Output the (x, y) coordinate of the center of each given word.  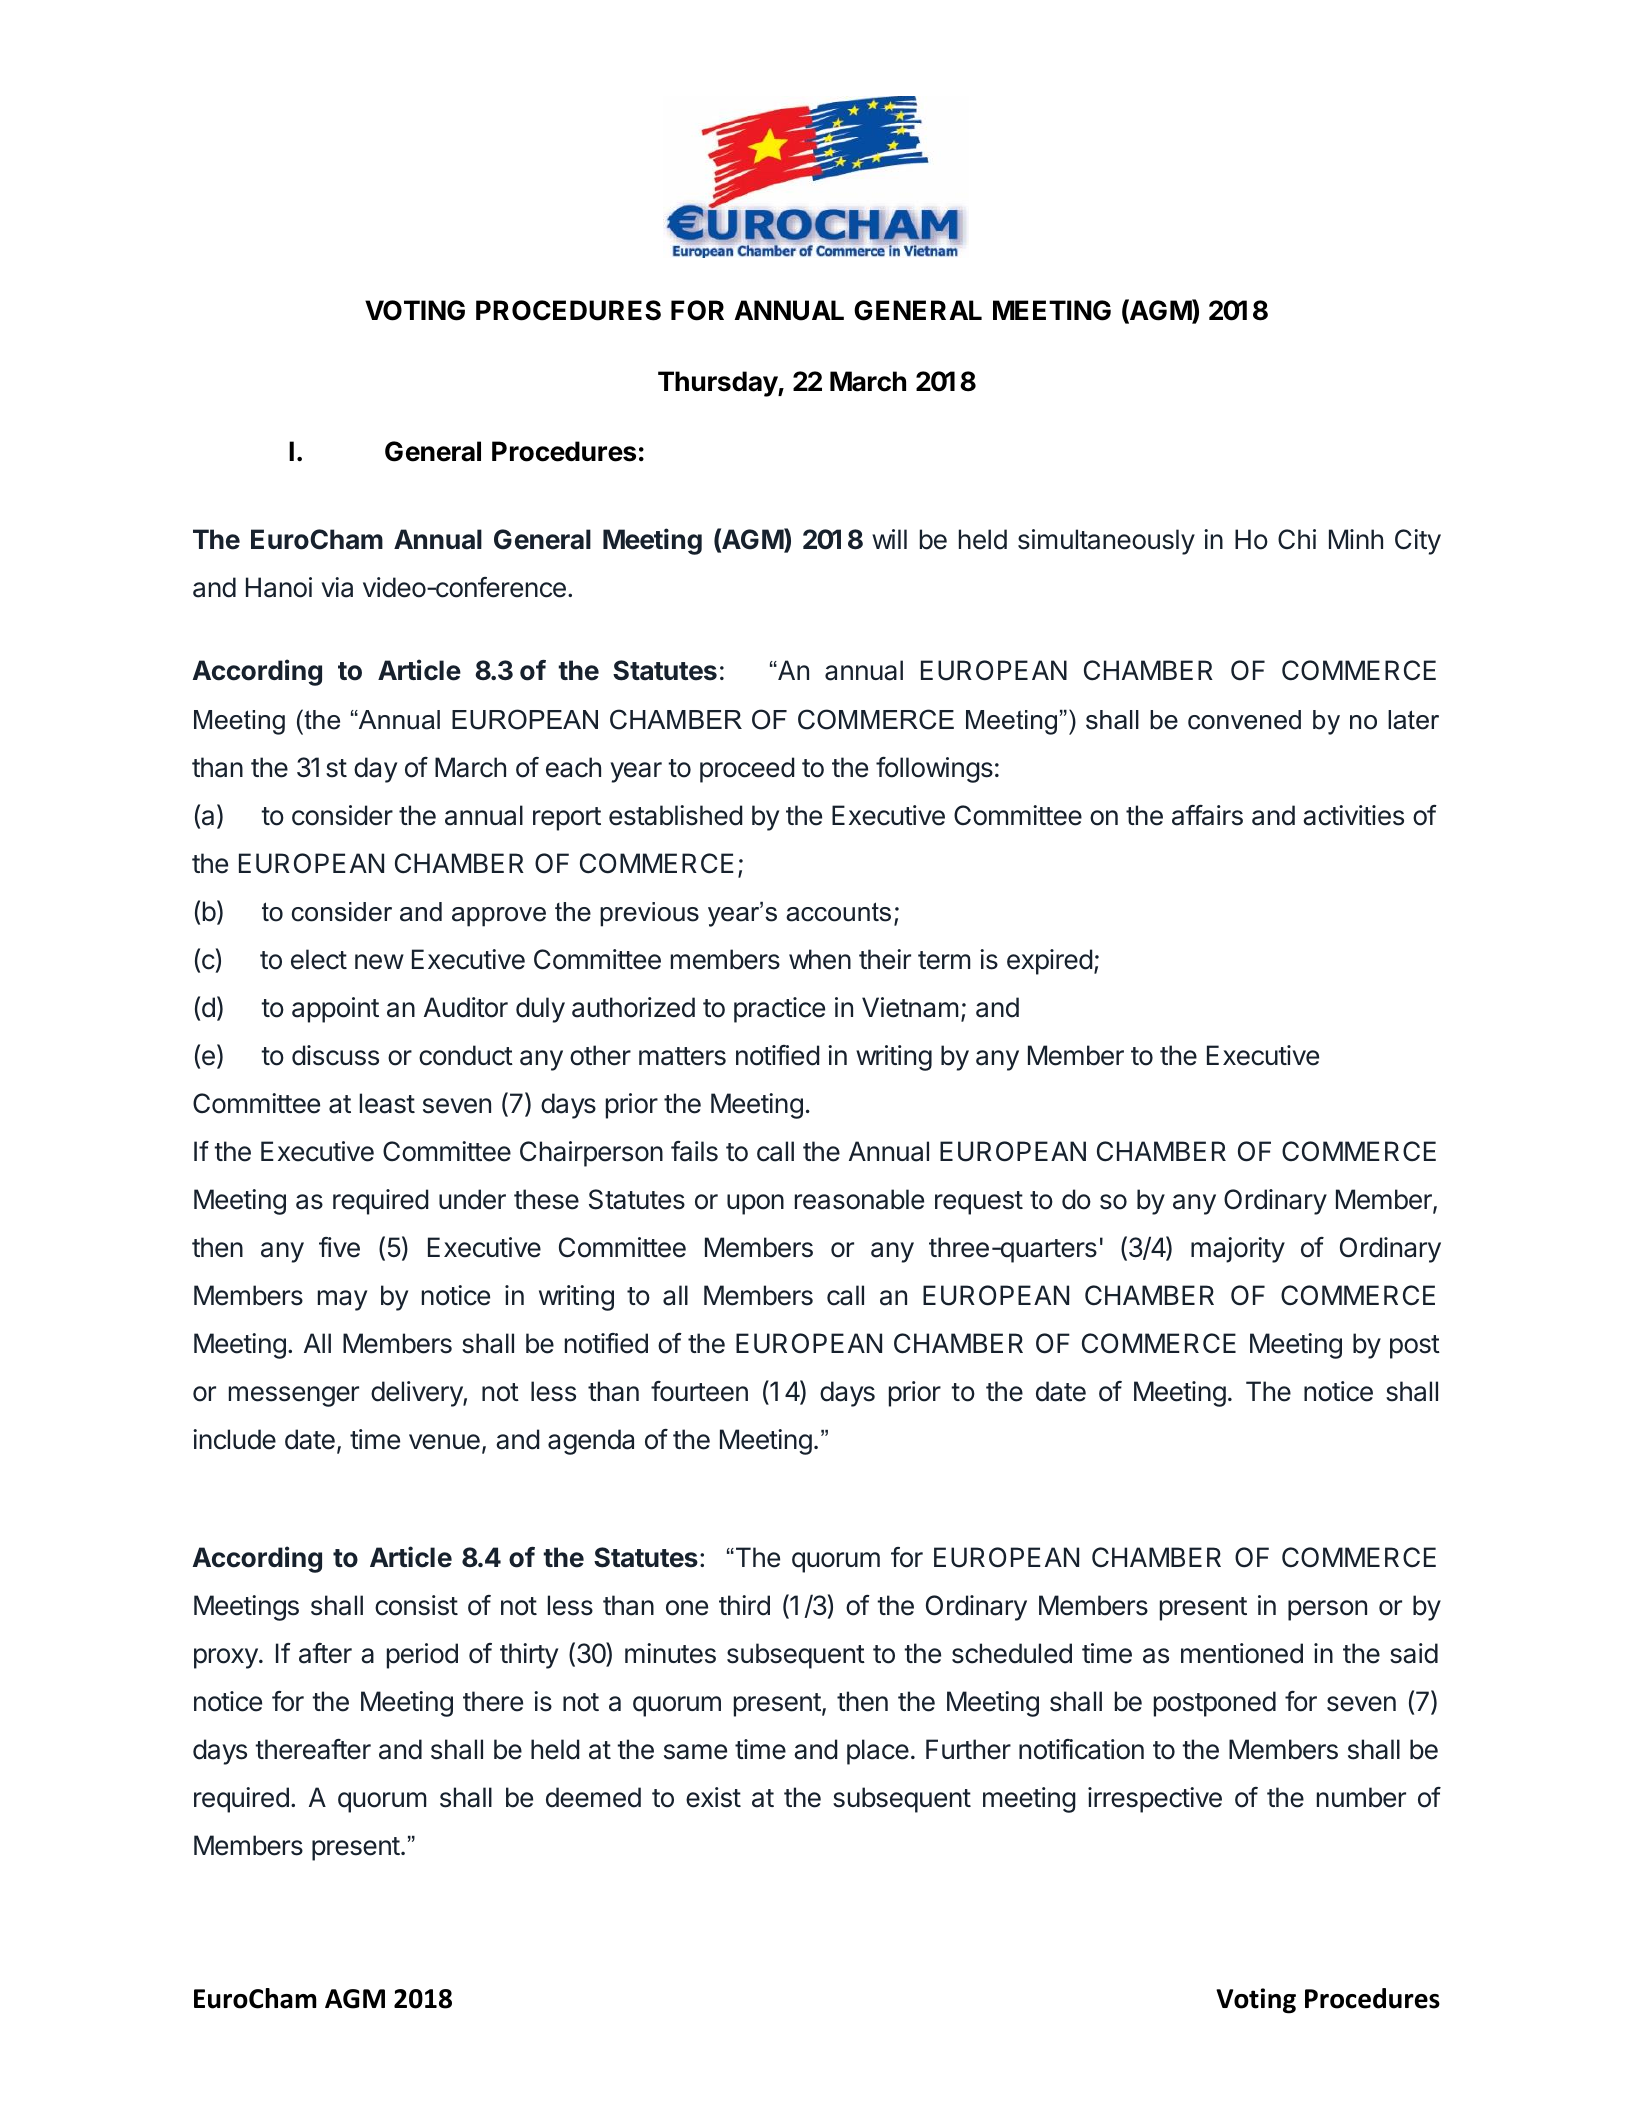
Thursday (718, 384)
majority (1238, 1250)
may (342, 1300)
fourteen (699, 1391)
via (337, 587)
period (422, 1656)
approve (499, 917)
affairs (1207, 815)
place (878, 1752)
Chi (1297, 539)
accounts (838, 912)
